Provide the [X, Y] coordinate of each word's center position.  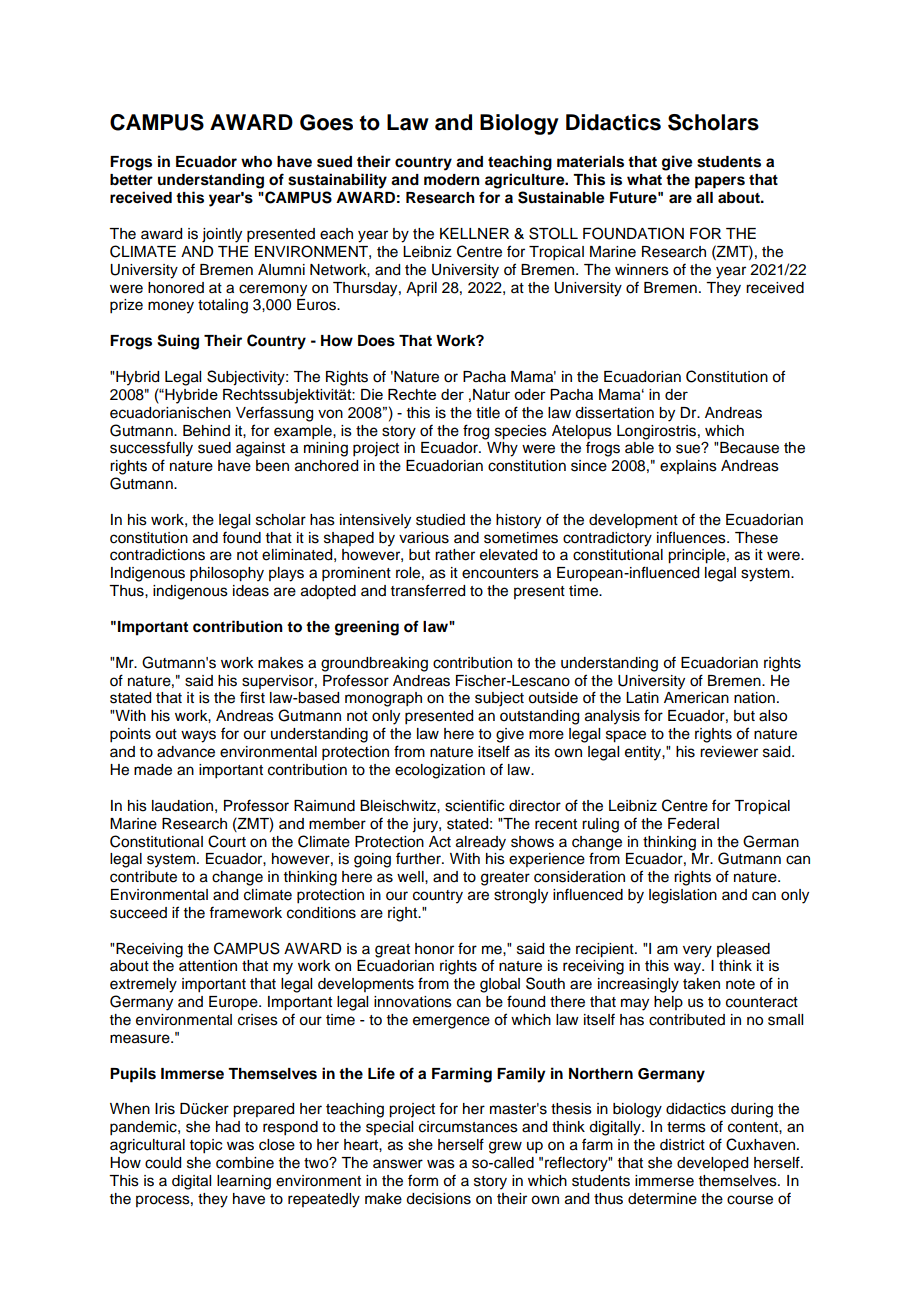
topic [206, 1146]
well [411, 877]
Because [749, 448]
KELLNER [474, 233]
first [252, 697]
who [256, 162]
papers [720, 182]
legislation [683, 896]
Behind [206, 431]
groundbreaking [374, 664]
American [696, 698]
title [488, 413]
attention [208, 966]
